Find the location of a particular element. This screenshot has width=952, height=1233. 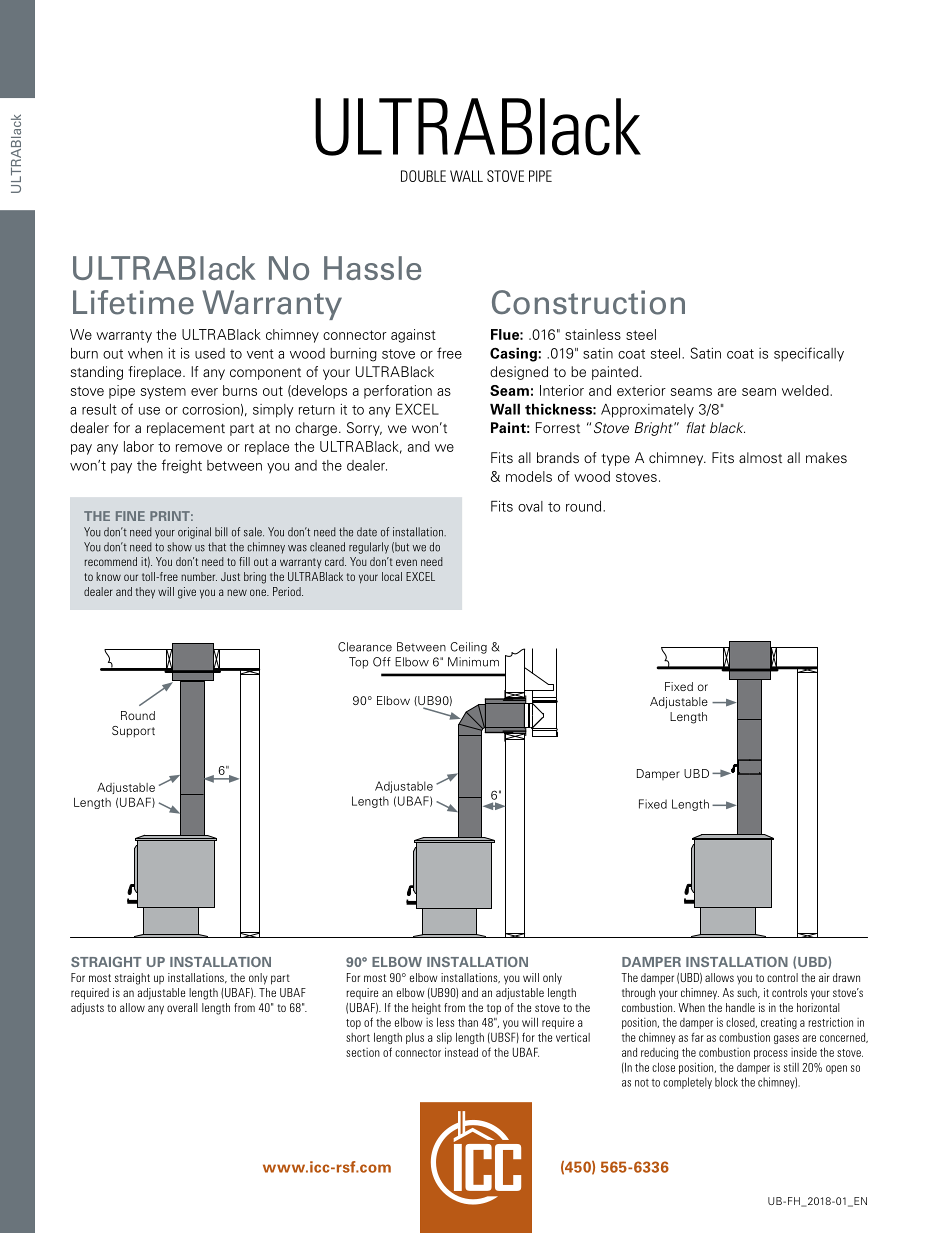

Ceiling is located at coordinates (468, 648).
